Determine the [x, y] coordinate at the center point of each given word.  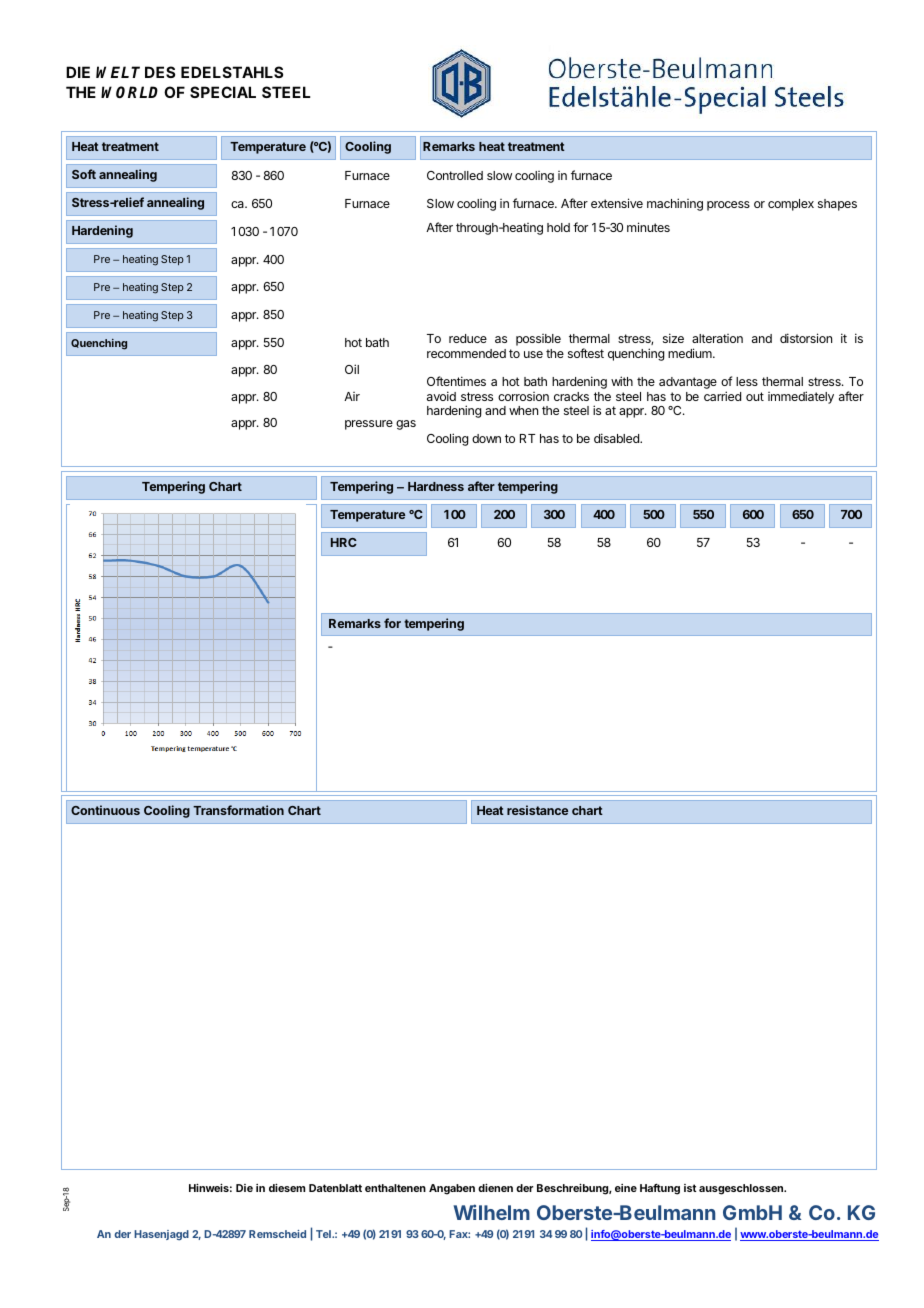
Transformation [238, 810]
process [728, 206]
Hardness [436, 486]
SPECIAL [223, 92]
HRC [344, 542]
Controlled [455, 175]
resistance [537, 810]
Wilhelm [491, 1212]
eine [626, 1188]
